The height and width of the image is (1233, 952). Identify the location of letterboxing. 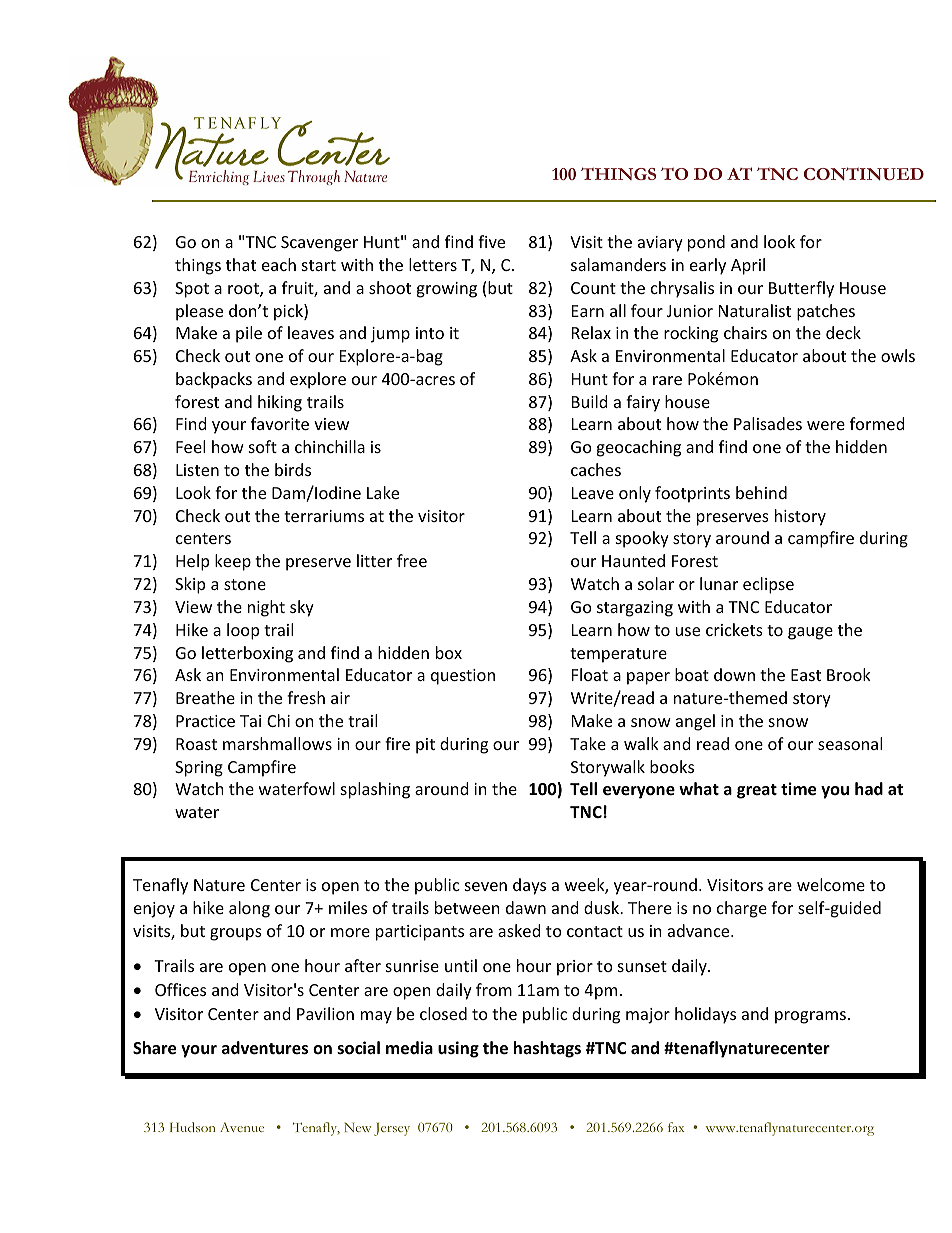
(247, 654).
